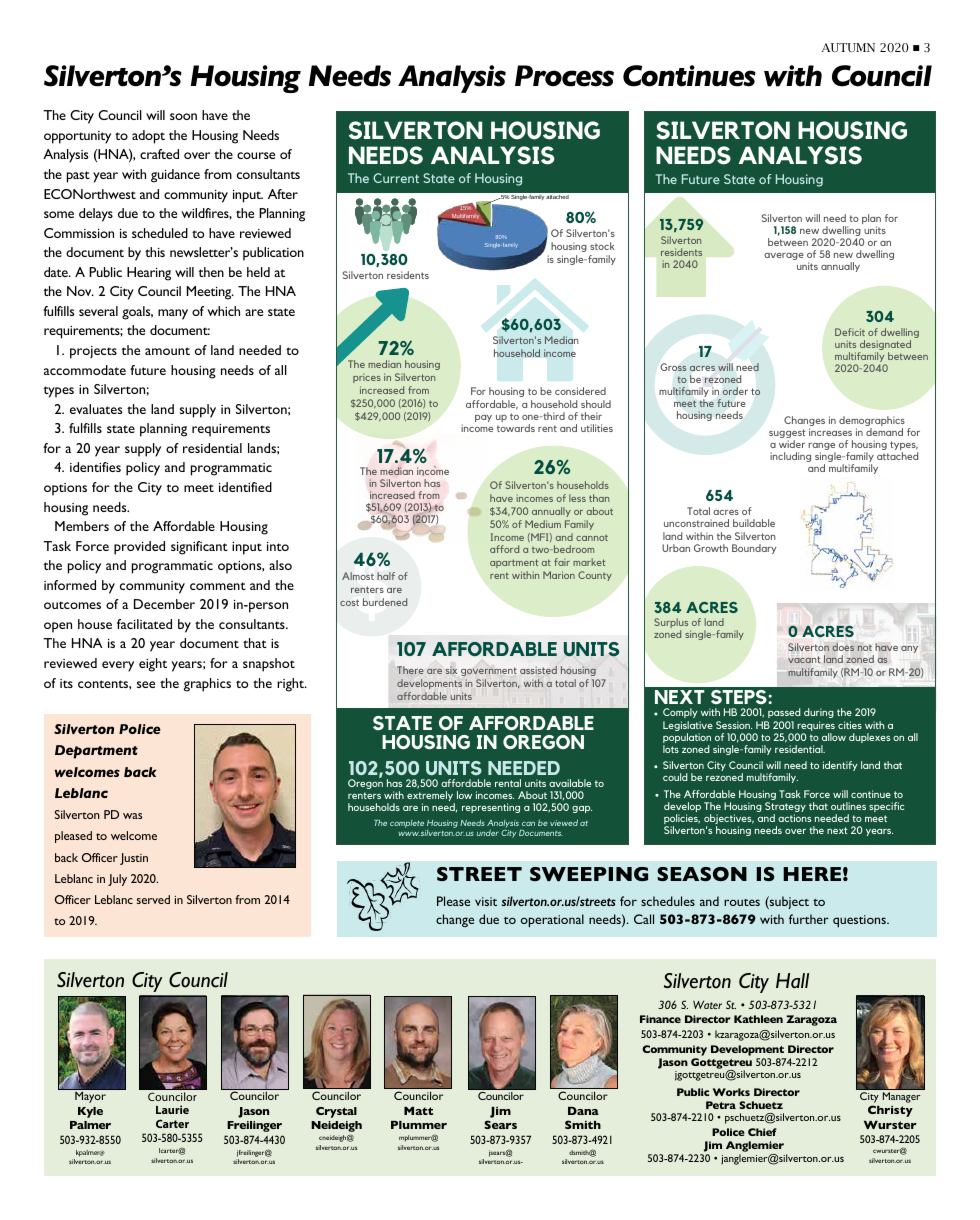  I want to click on soon, so click(183, 116).
